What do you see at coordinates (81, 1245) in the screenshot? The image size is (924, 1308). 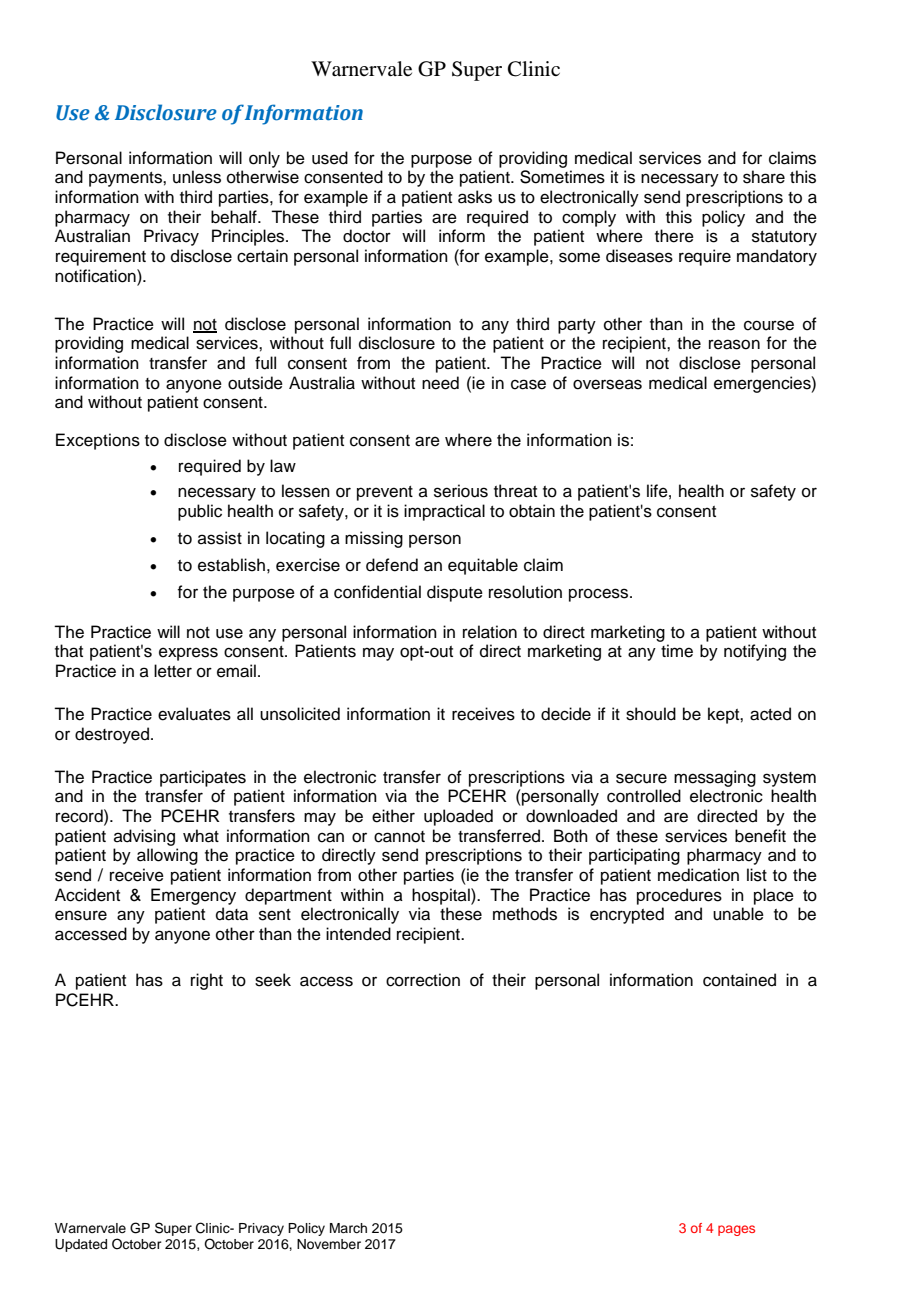 I see `Updated` at bounding box center [81, 1245].
